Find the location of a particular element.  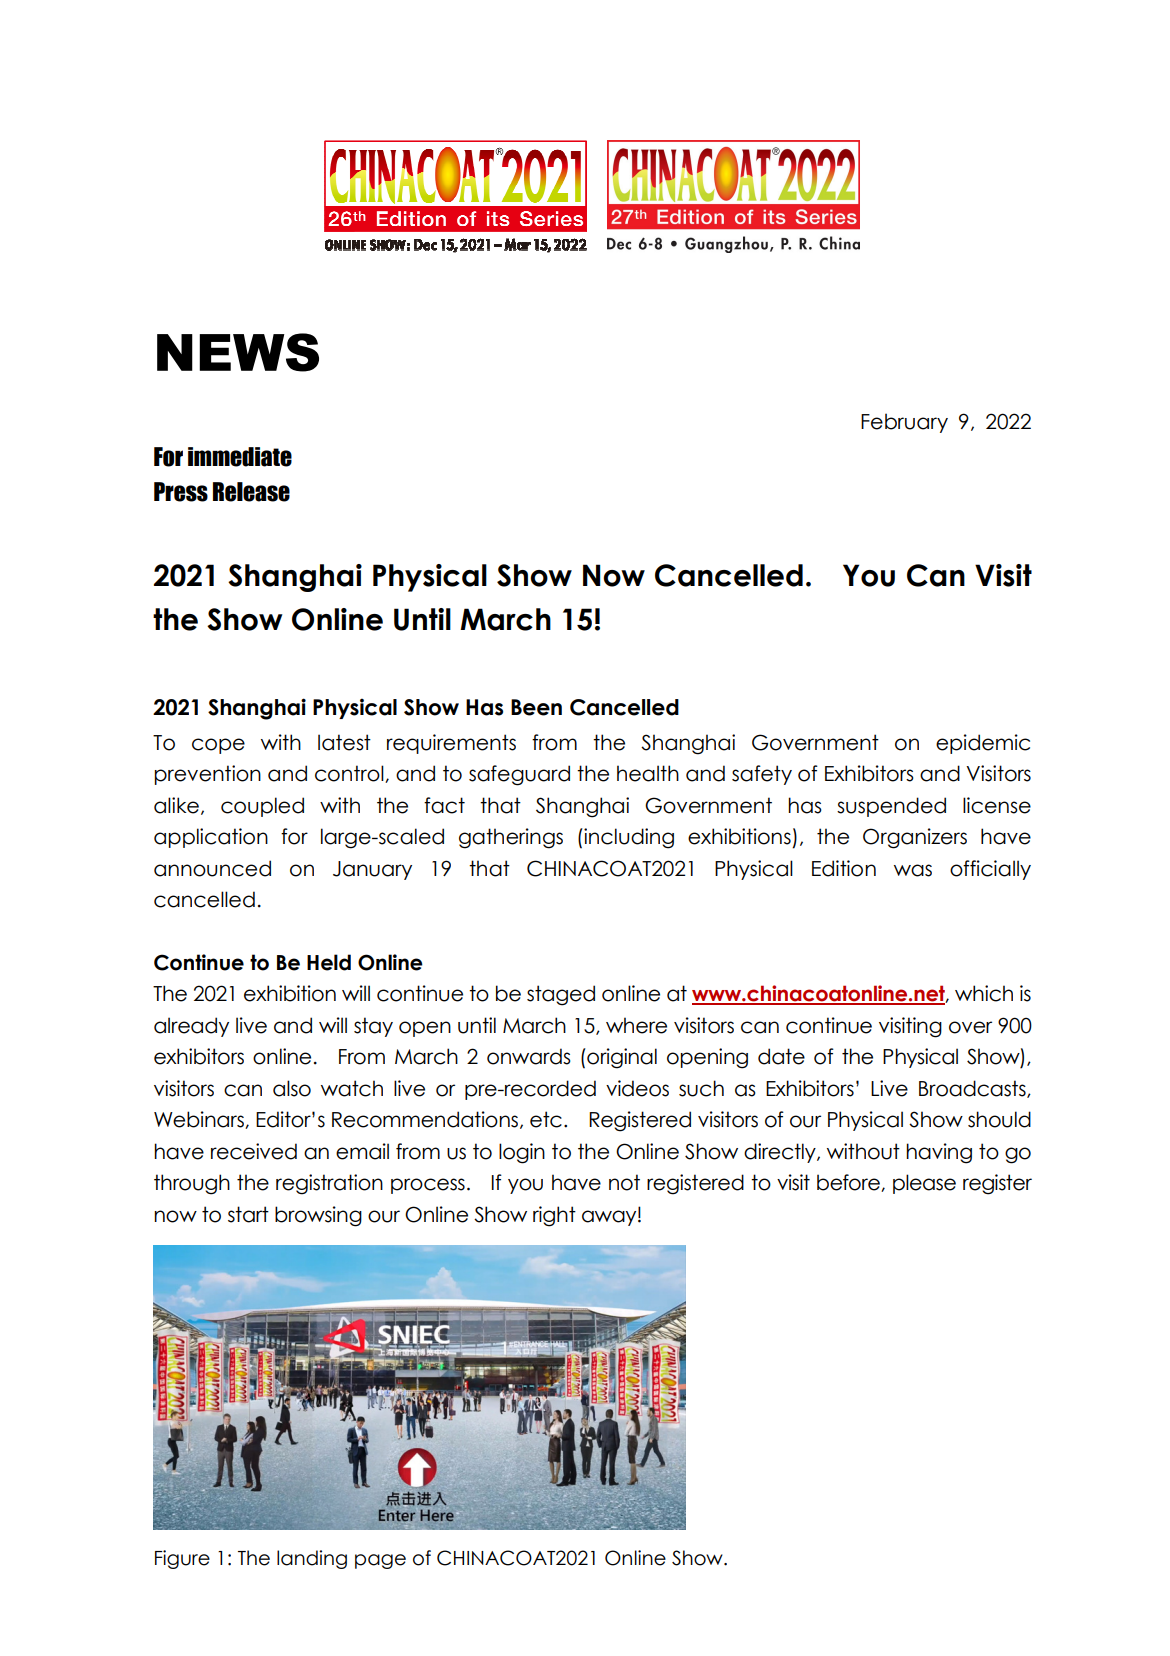

suspended is located at coordinates (891, 807).
